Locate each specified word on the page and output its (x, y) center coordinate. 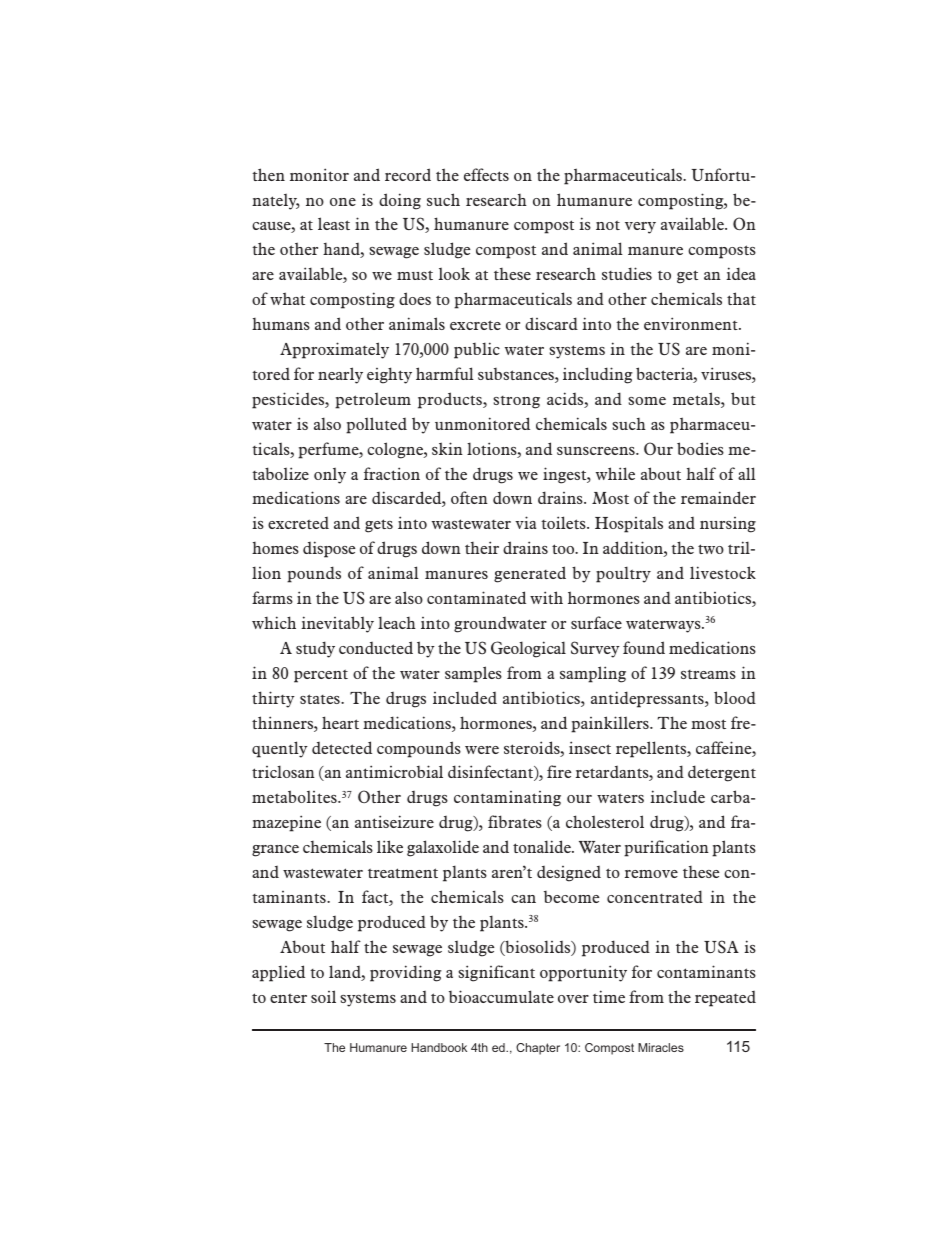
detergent (722, 773)
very (640, 228)
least (334, 223)
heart (340, 722)
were (482, 750)
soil (323, 996)
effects (486, 174)
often (469, 497)
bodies (700, 448)
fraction (392, 473)
